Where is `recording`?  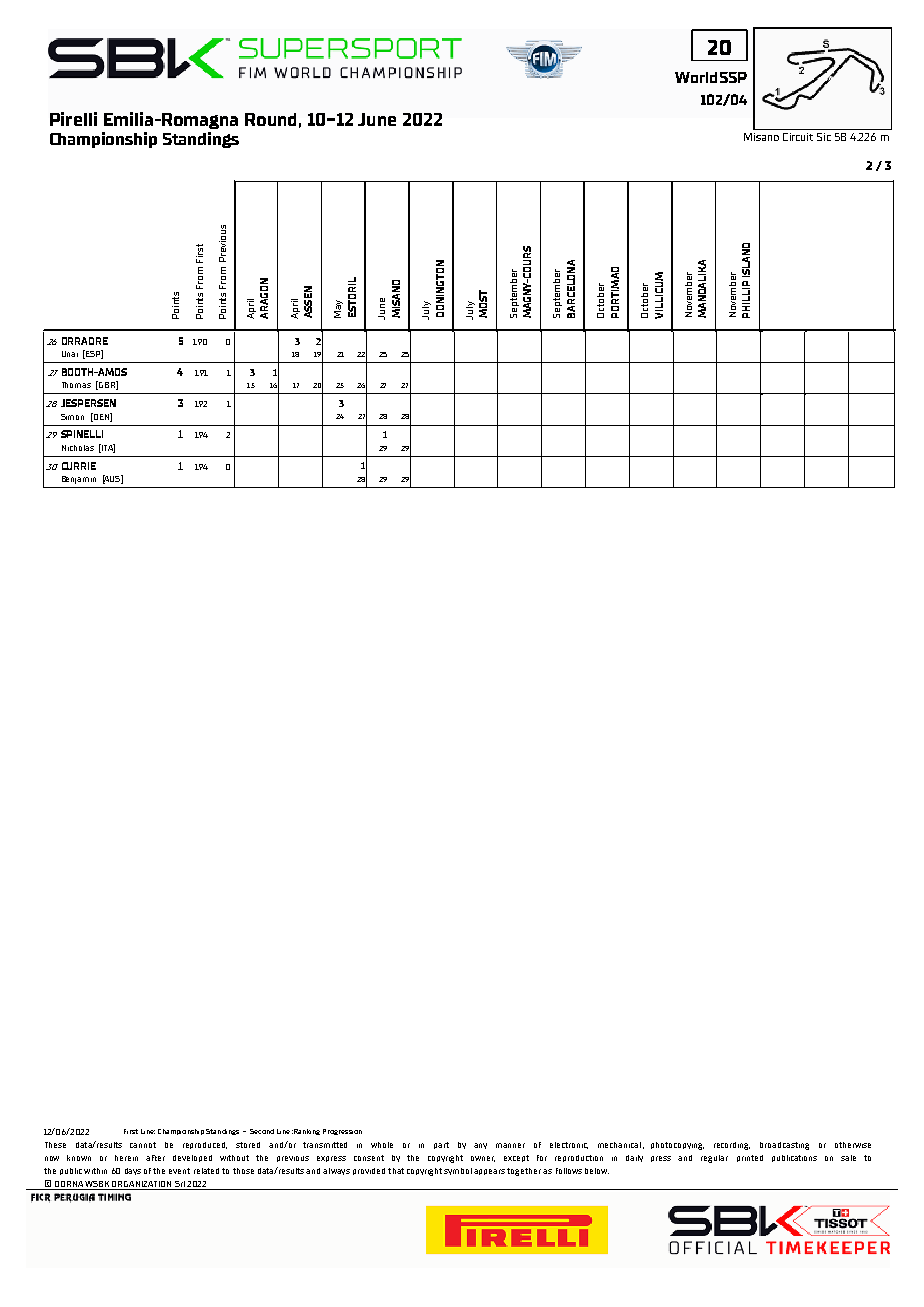 recording is located at coordinates (732, 1146).
